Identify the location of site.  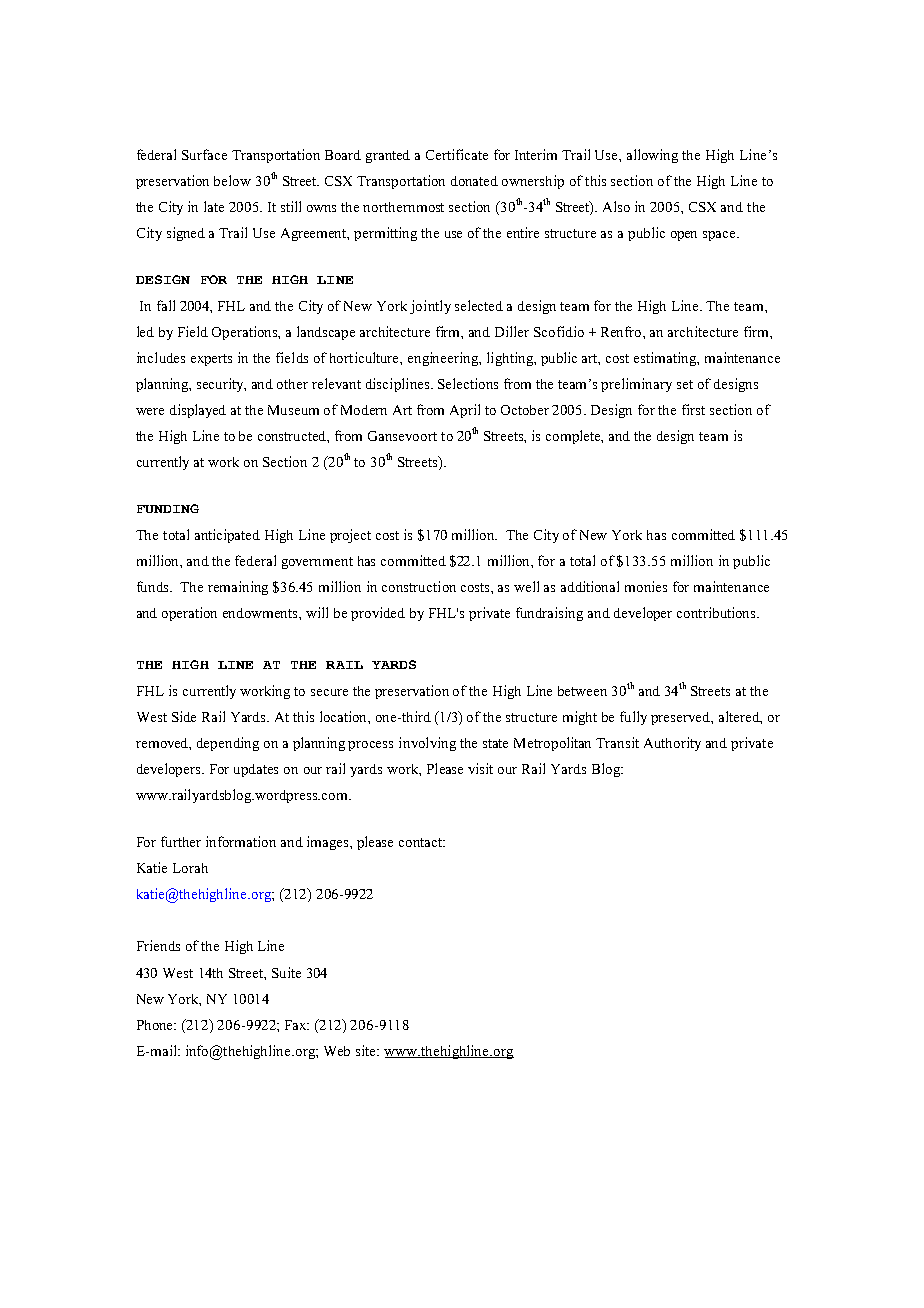
(367, 1050).
